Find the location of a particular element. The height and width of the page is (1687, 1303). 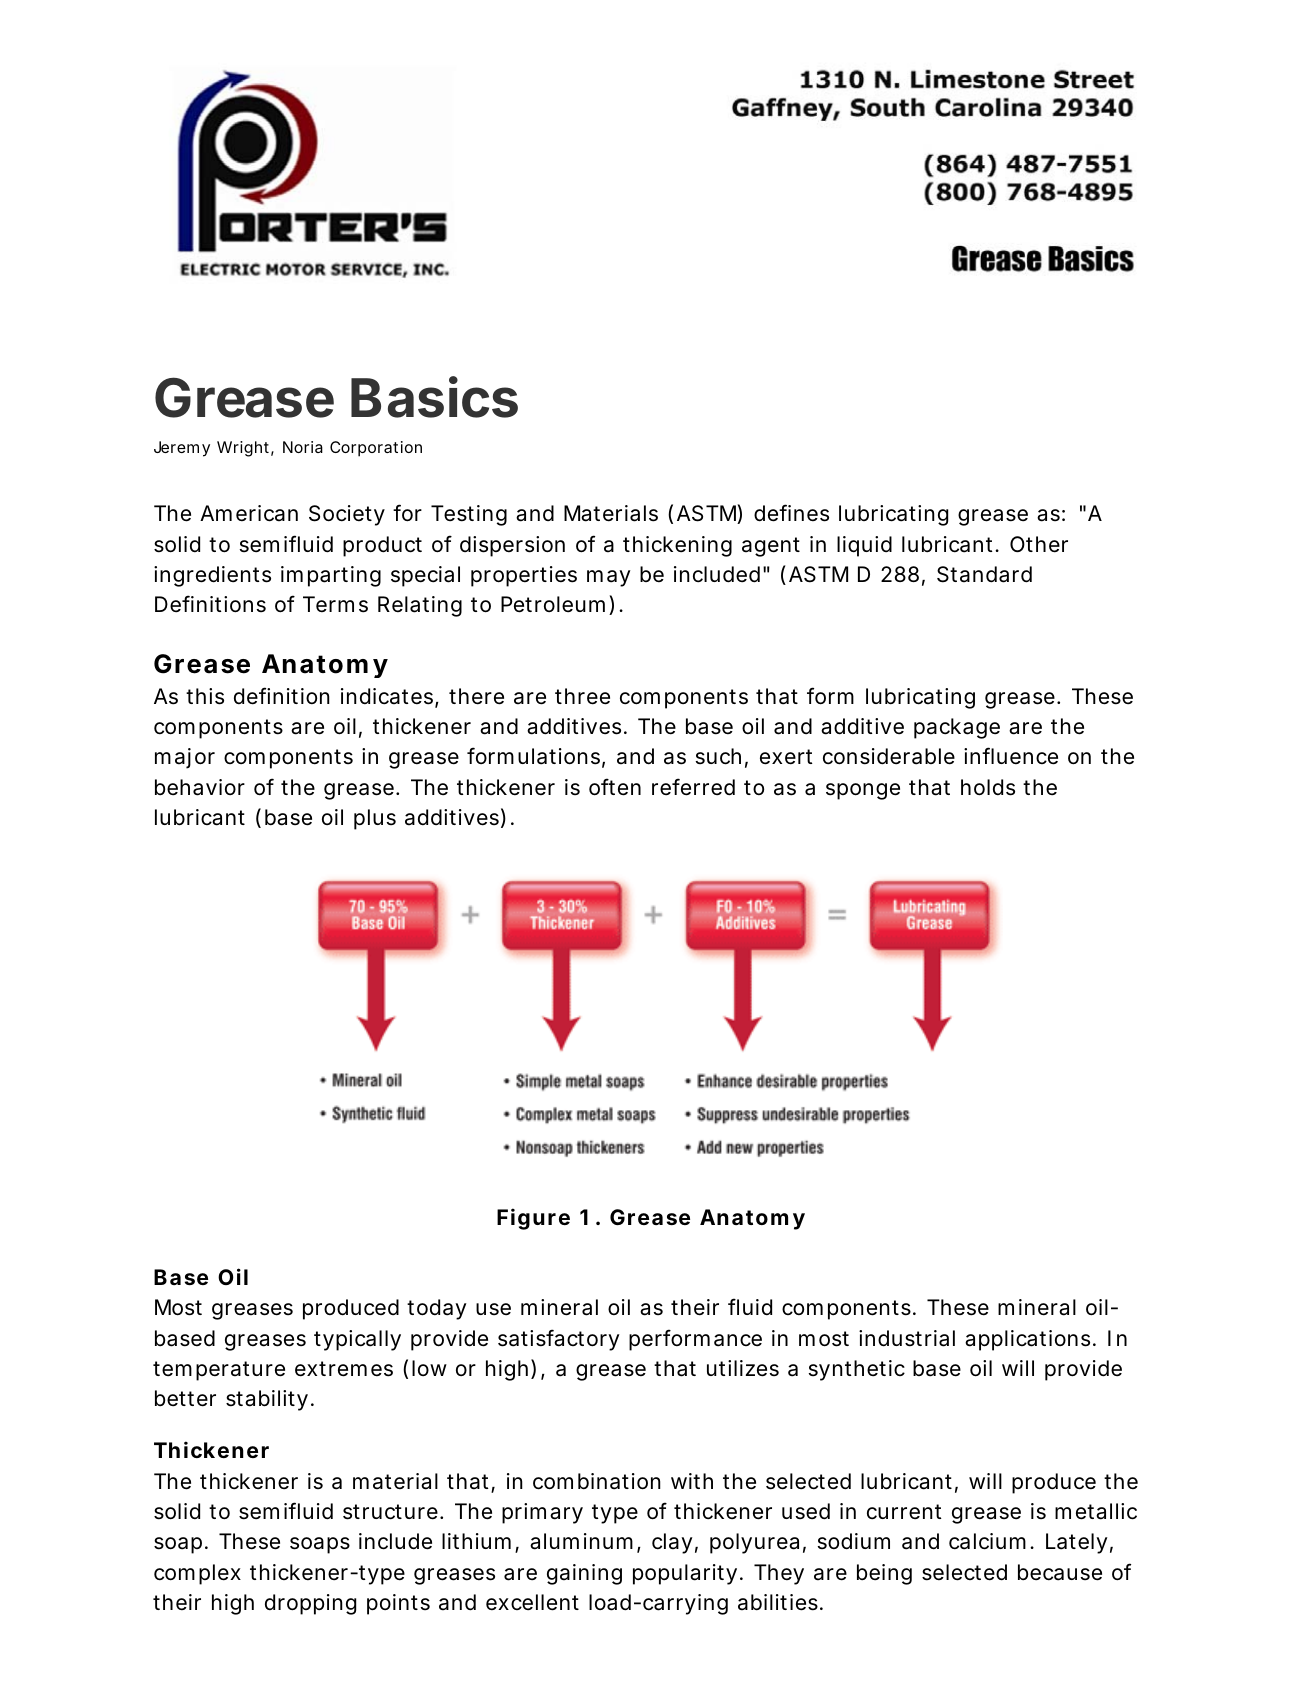

holds is located at coordinates (988, 787).
